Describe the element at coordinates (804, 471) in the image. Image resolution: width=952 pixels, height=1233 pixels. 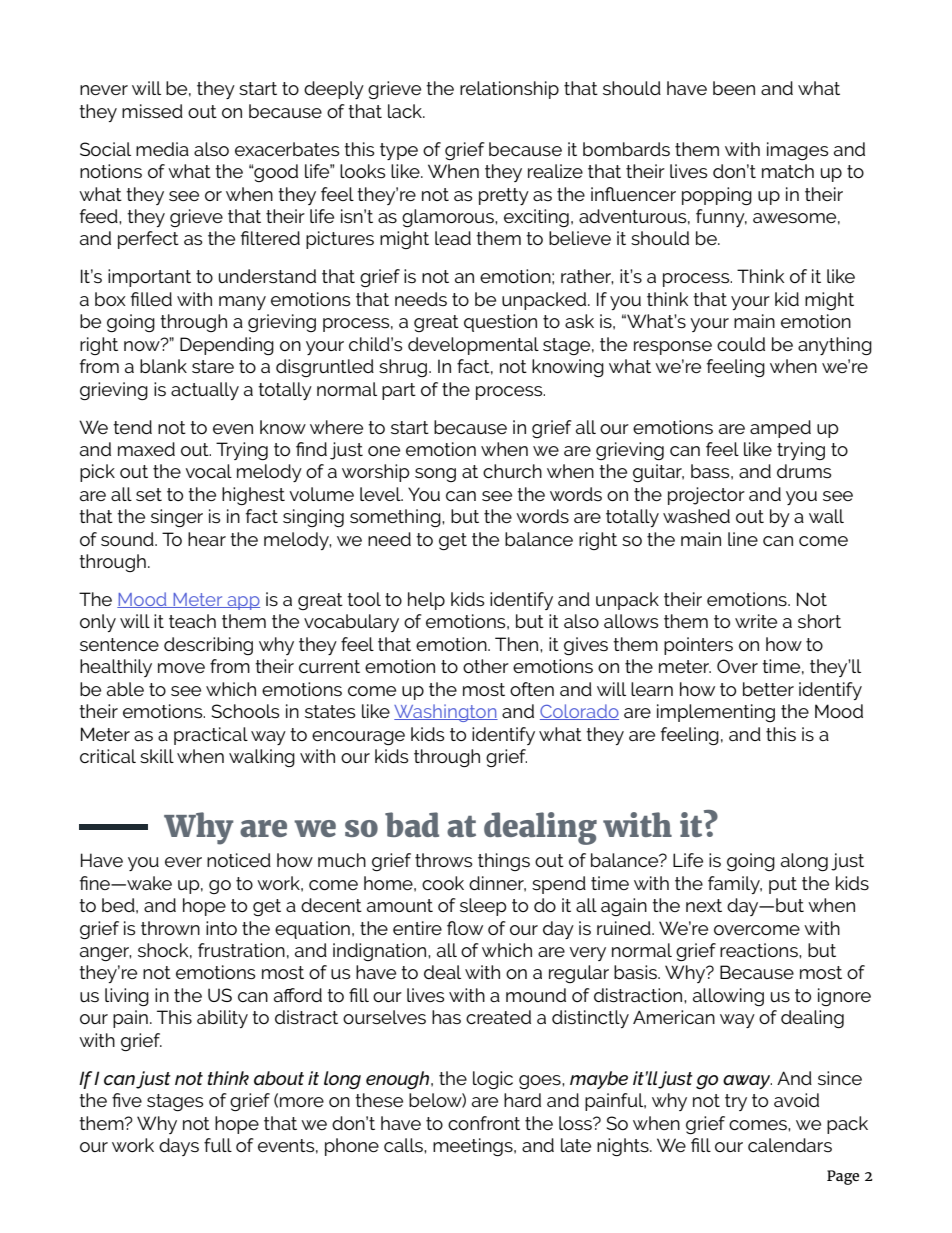
I see `drums` at that location.
